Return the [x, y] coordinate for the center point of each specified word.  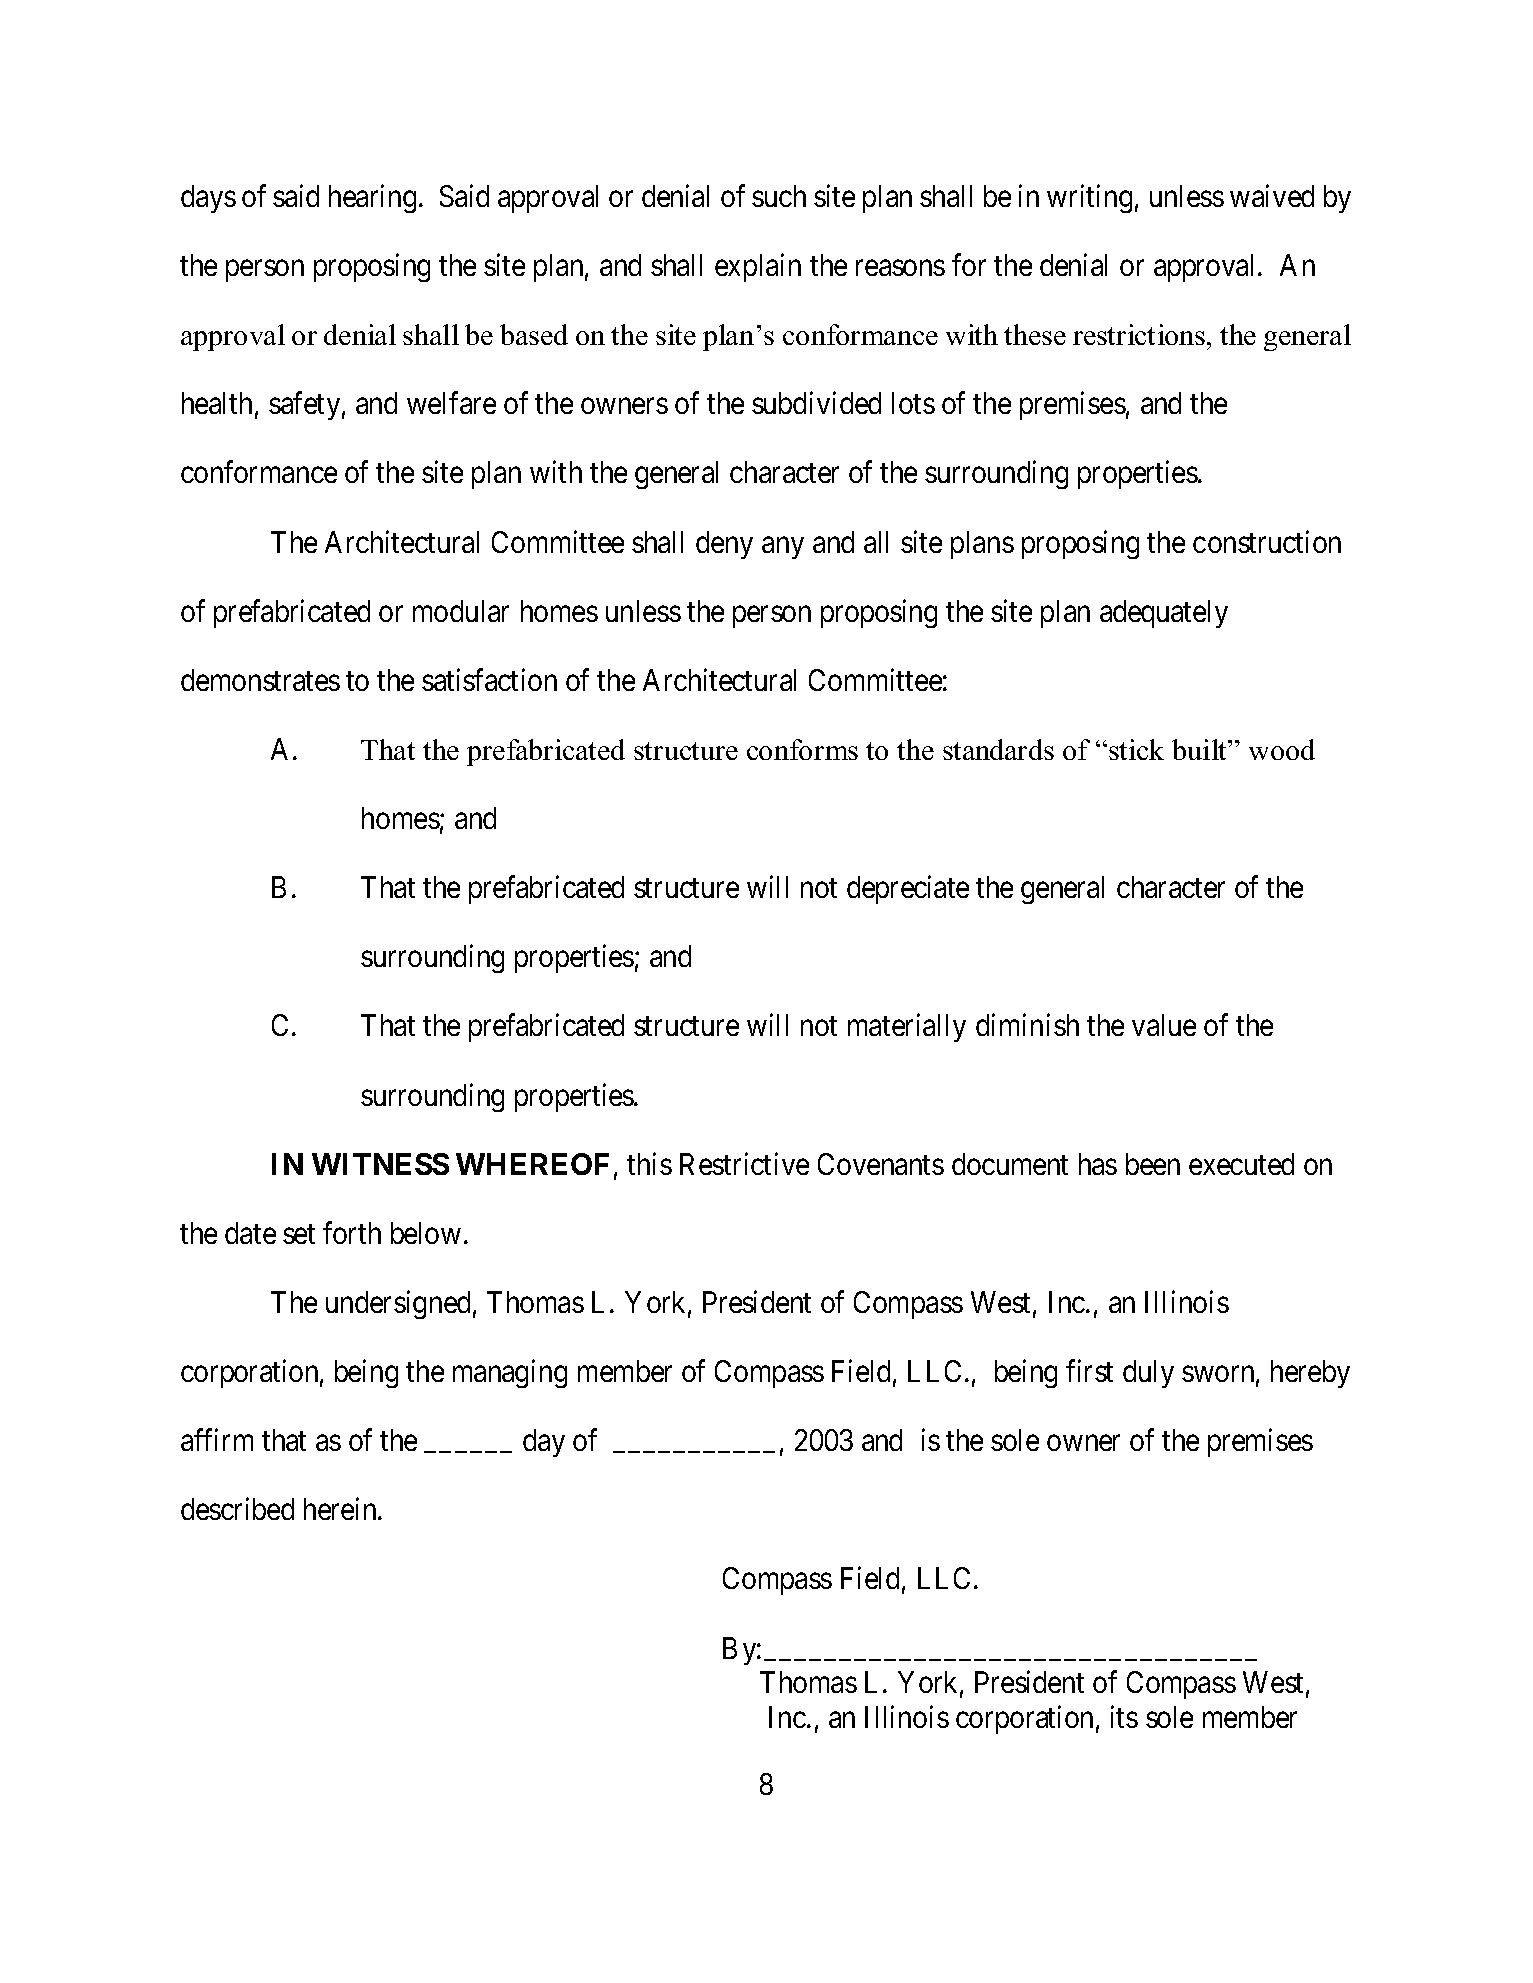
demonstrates [260, 680]
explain [758, 267]
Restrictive [744, 1163]
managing [510, 1374]
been [1153, 1164]
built [1200, 749]
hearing [372, 198]
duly [1148, 1374]
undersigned [398, 1304]
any [783, 548]
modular [461, 611]
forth [352, 1232]
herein [341, 1509]
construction [1267, 541]
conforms [802, 749]
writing [1089, 198]
